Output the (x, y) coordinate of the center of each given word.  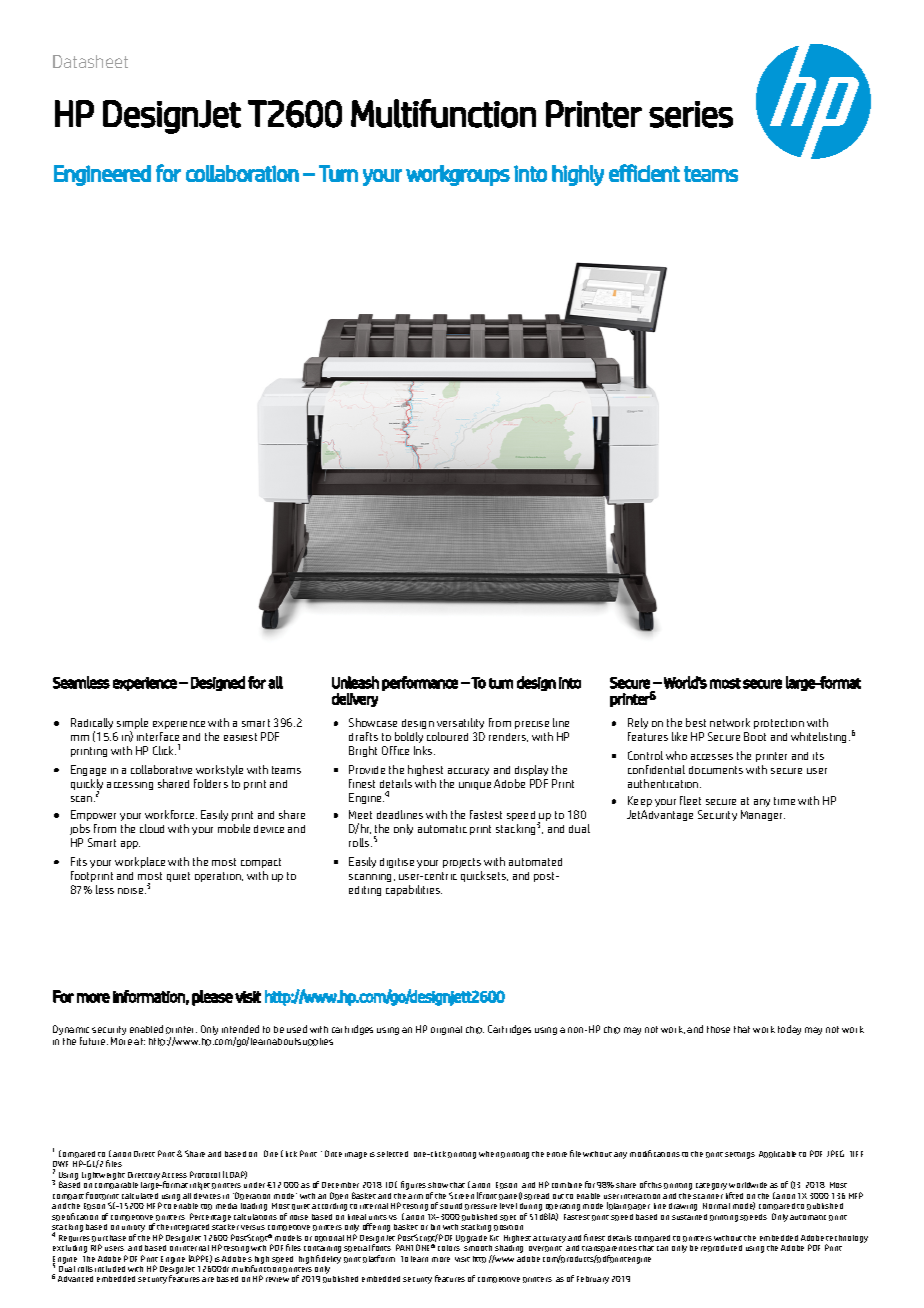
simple (132, 725)
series (691, 114)
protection (779, 724)
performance (420, 683)
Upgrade (471, 1239)
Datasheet (90, 61)
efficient (644, 173)
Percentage (210, 1217)
